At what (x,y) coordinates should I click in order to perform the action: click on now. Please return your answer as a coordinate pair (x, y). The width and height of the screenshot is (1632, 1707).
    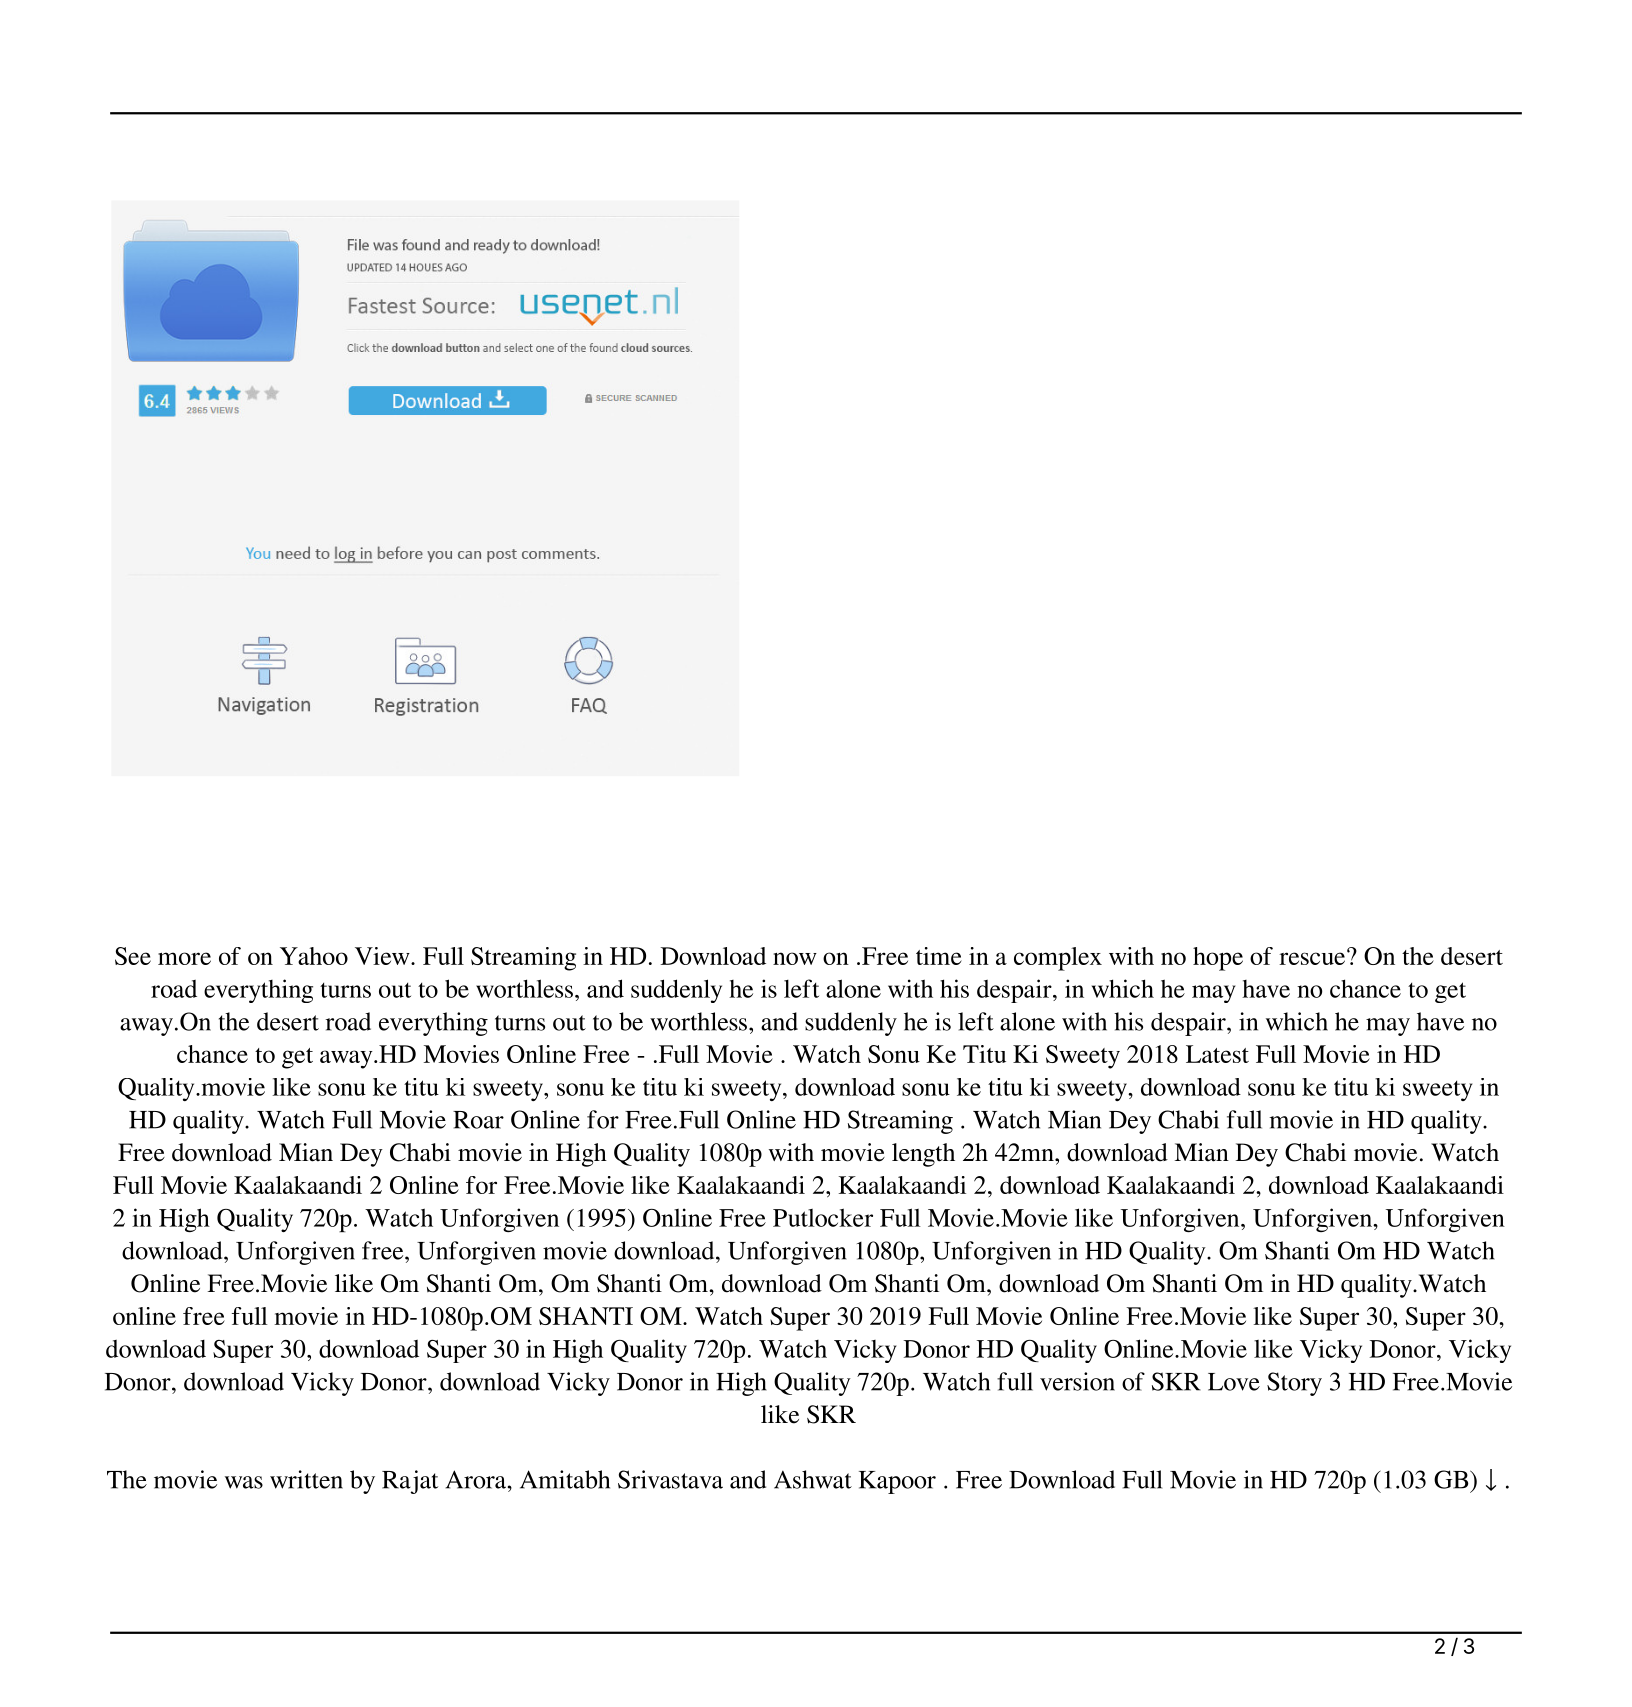
    Looking at the image, I should click on (795, 958).
